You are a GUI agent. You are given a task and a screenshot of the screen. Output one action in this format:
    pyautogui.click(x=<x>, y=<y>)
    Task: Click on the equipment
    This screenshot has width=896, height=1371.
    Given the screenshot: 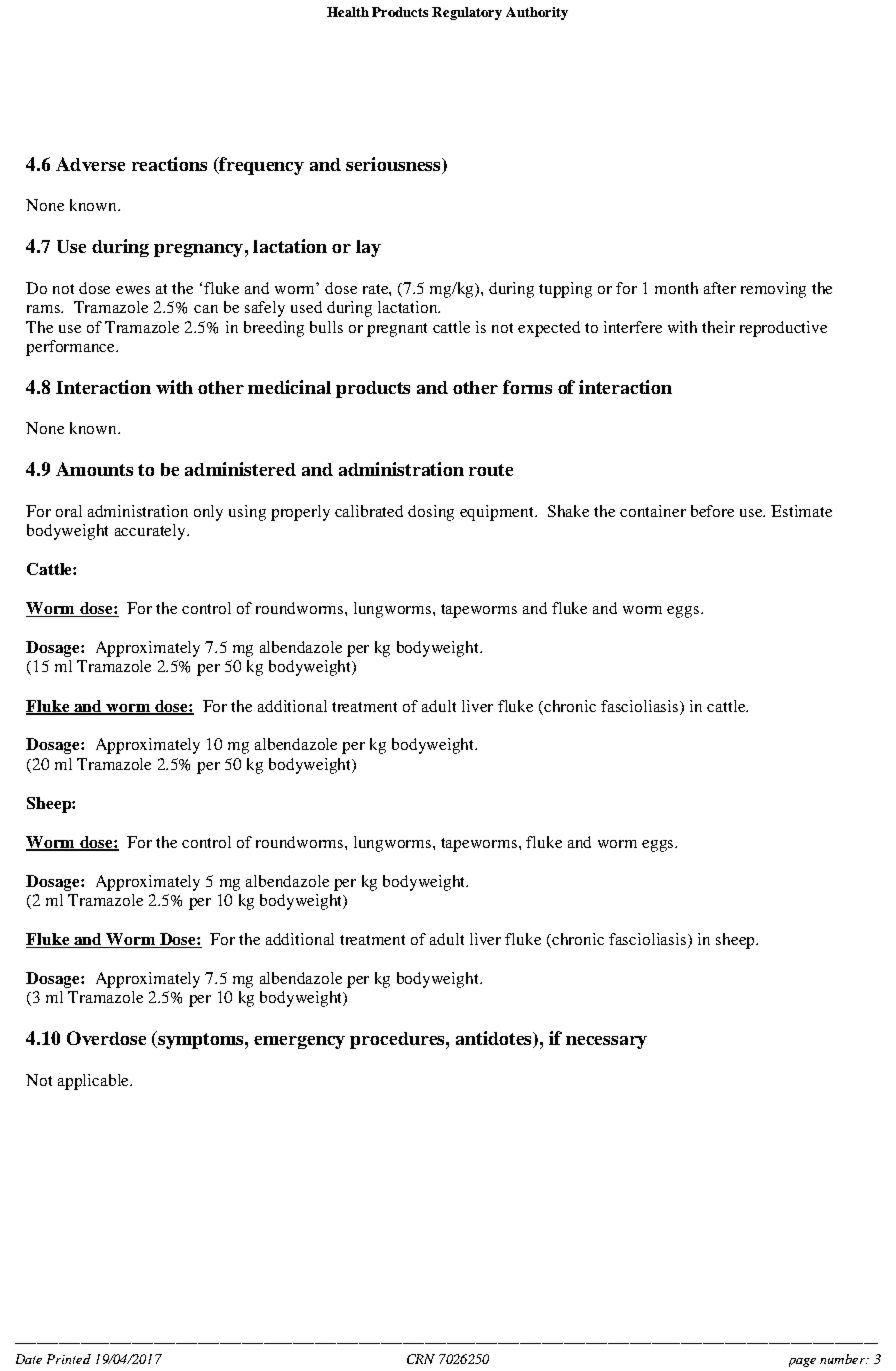 What is the action you would take?
    pyautogui.click(x=498, y=513)
